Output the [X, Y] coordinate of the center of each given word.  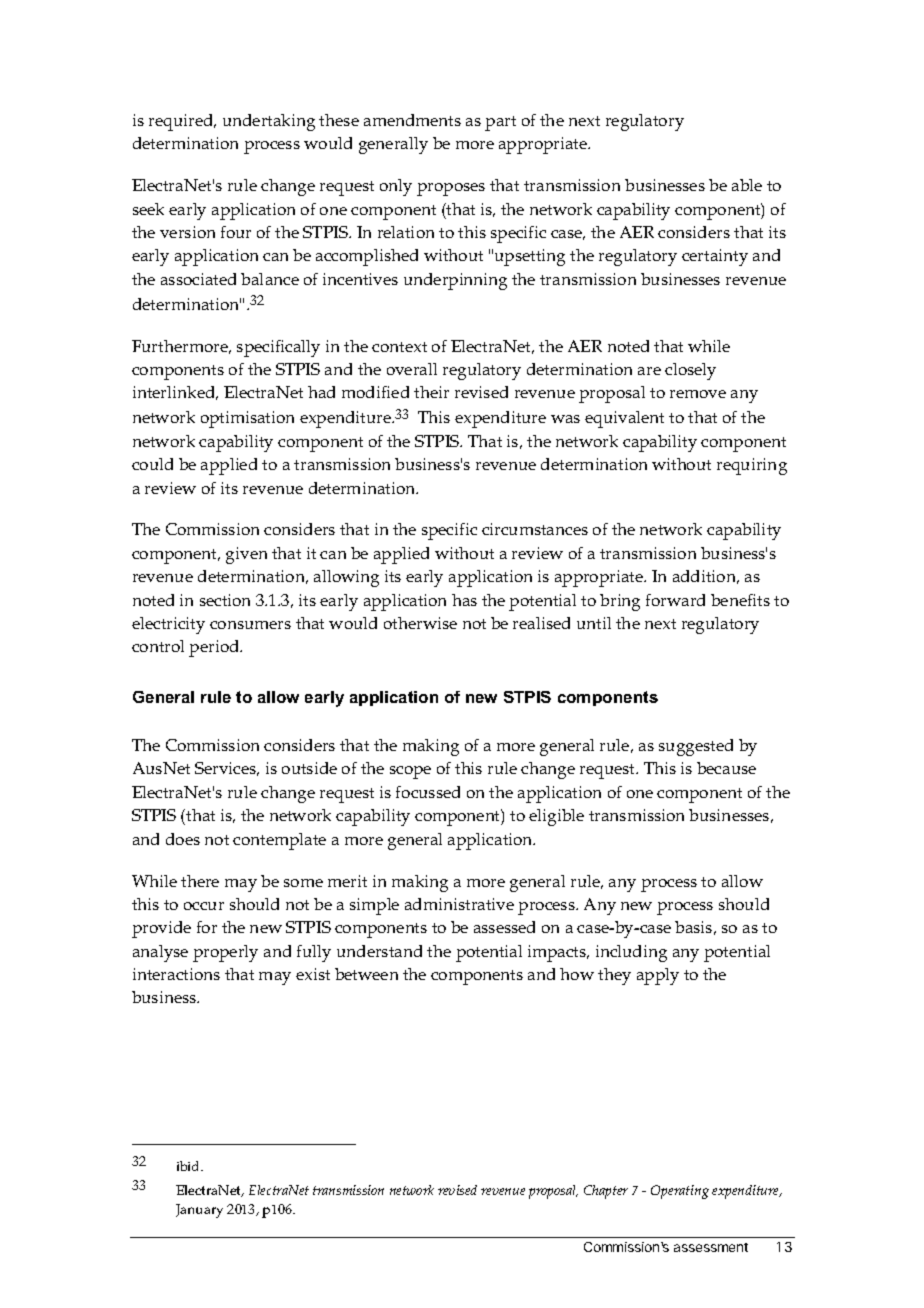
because [726, 768]
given [246, 555]
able [747, 185]
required [182, 122]
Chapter [606, 1192]
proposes [451, 189]
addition [706, 577]
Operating [680, 1192]
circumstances [535, 529]
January [199, 1211]
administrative [459, 904]
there [200, 881]
